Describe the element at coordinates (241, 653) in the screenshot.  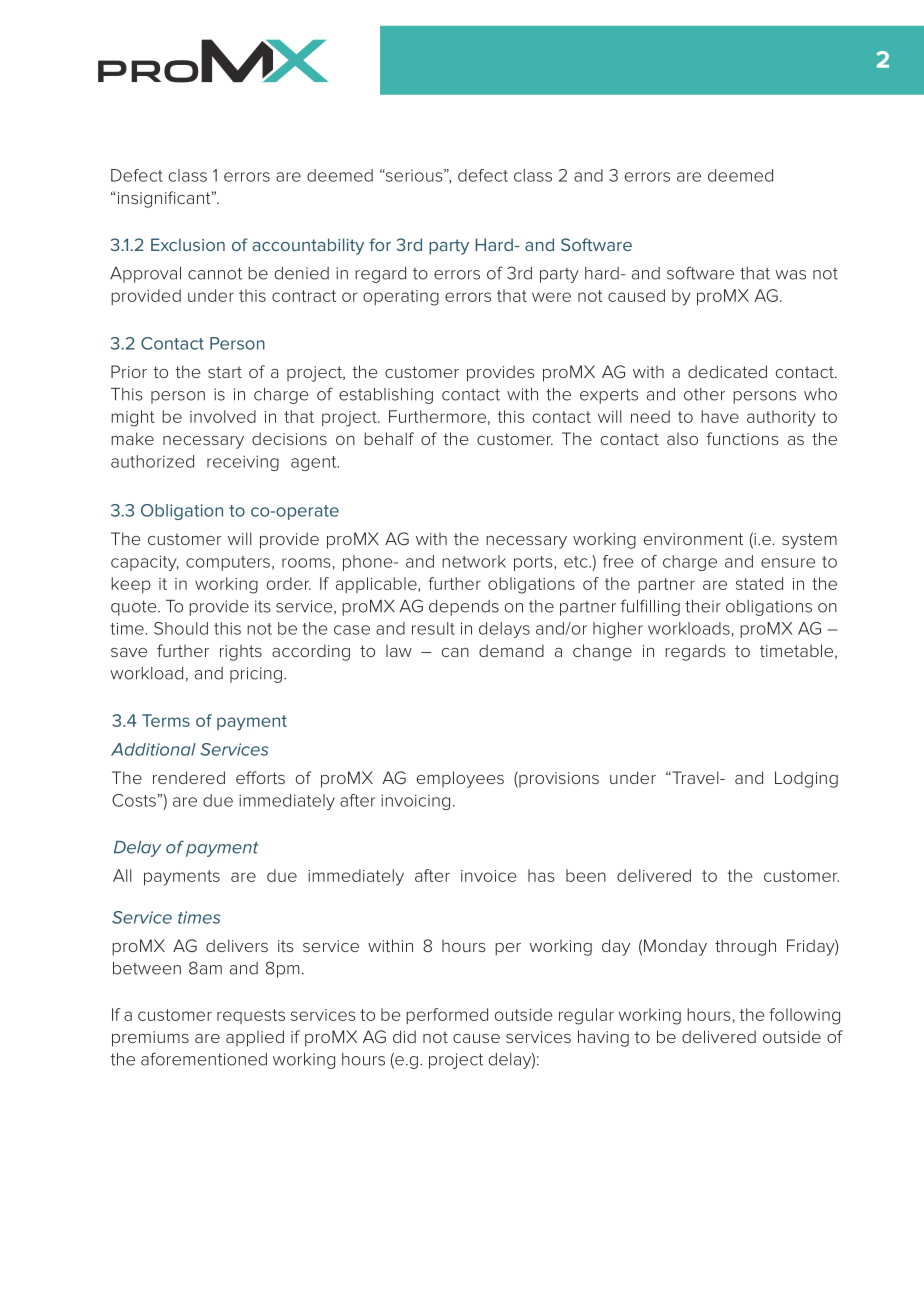
I see `rights` at that location.
